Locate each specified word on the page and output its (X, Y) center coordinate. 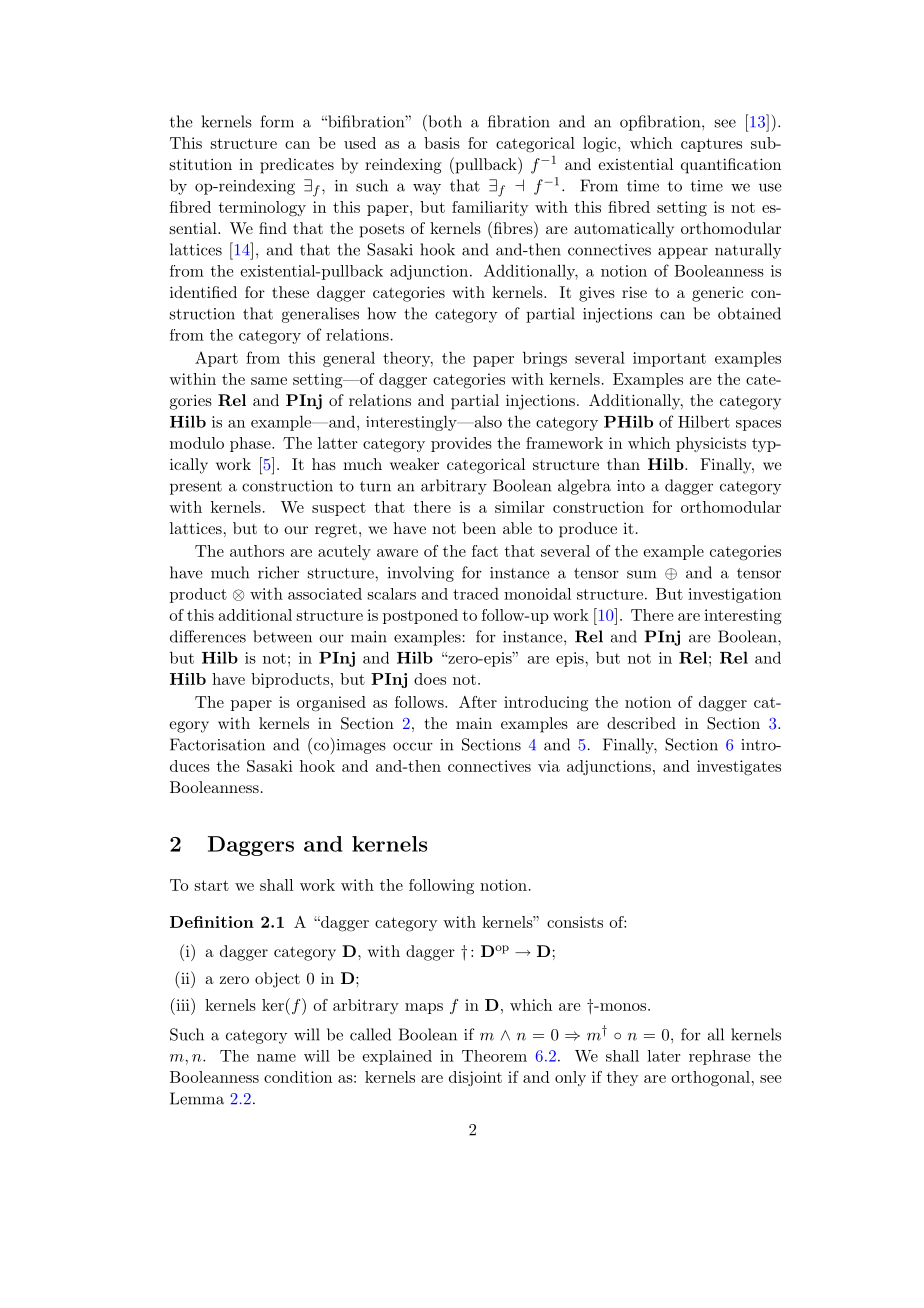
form (277, 121)
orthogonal (710, 1079)
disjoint (475, 1078)
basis (442, 143)
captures (711, 145)
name (276, 1058)
